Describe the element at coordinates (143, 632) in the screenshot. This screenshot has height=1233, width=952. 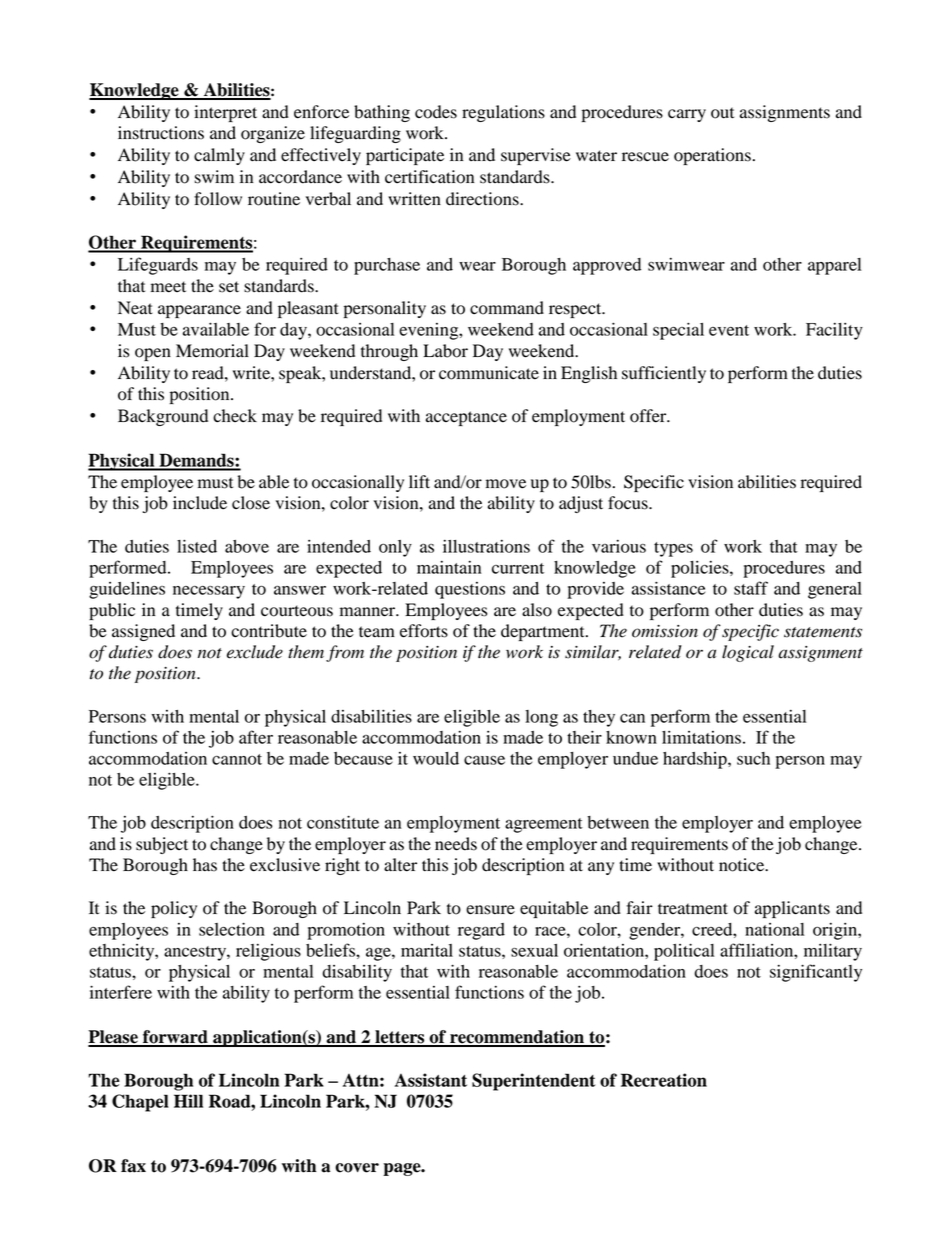
I see `assigned` at that location.
